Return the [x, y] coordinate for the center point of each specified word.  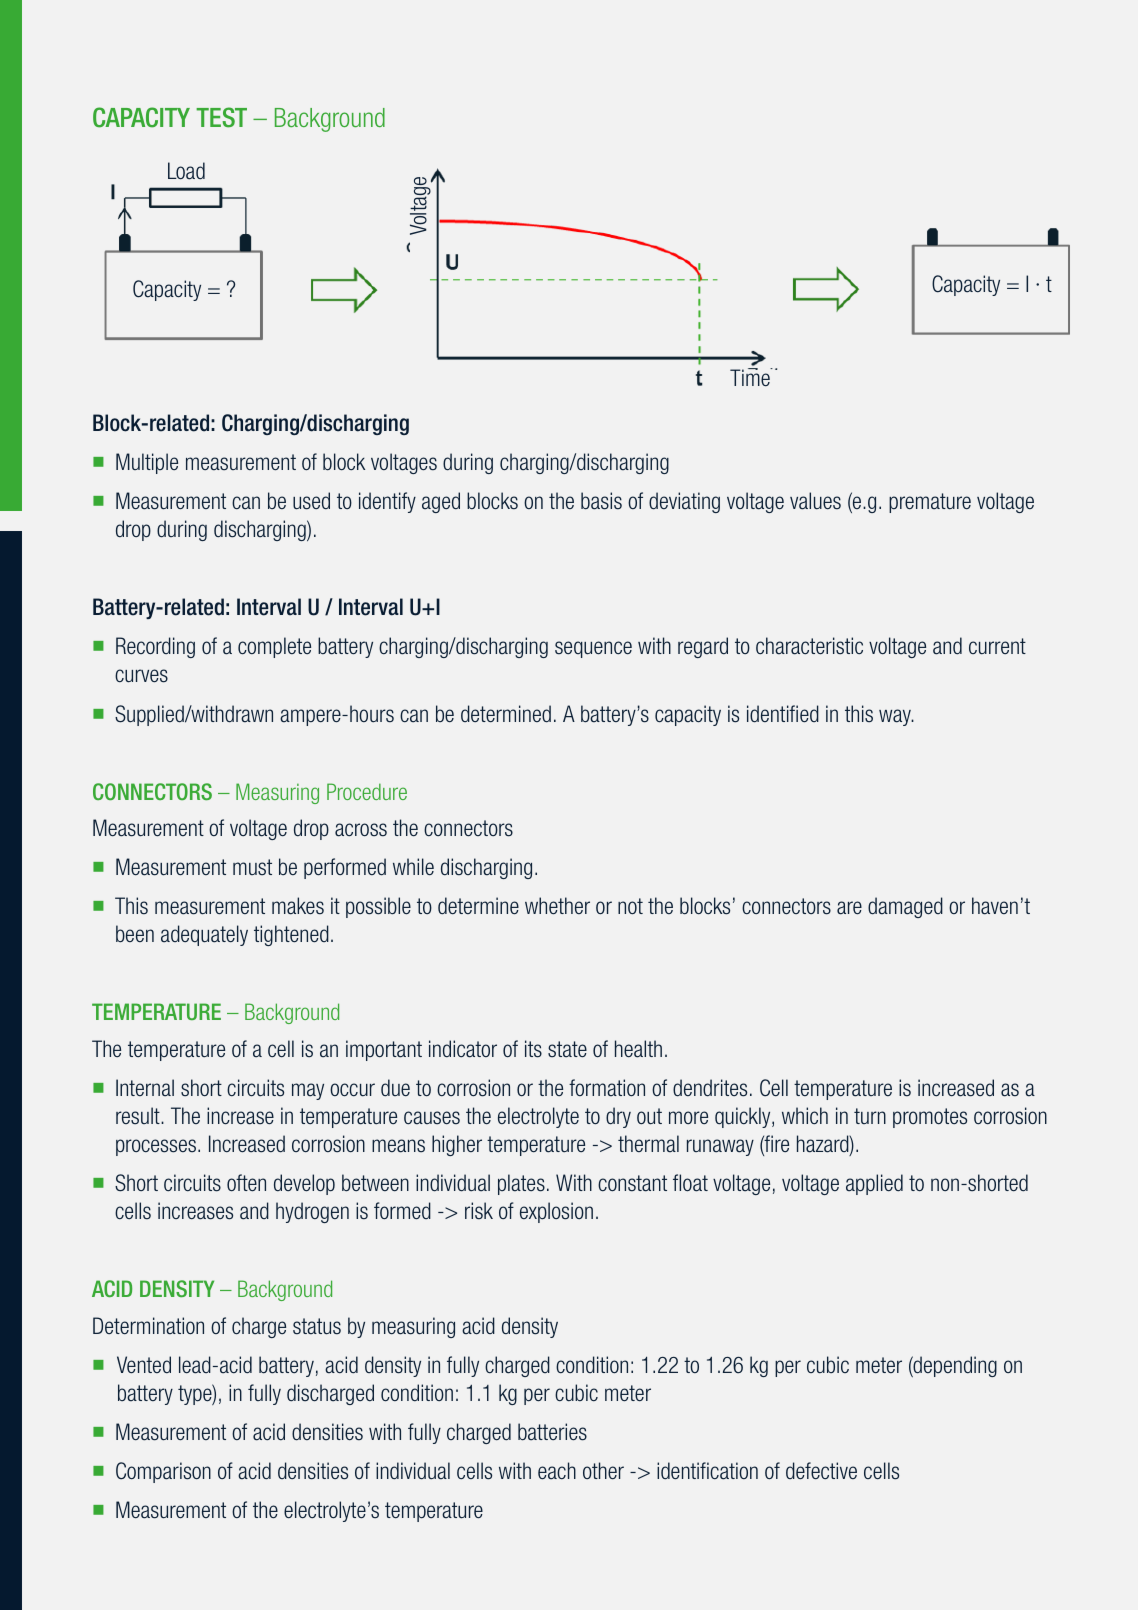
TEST [221, 117]
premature [930, 503]
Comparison [163, 1472]
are [849, 908]
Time [751, 377]
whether [557, 906]
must [252, 867]
